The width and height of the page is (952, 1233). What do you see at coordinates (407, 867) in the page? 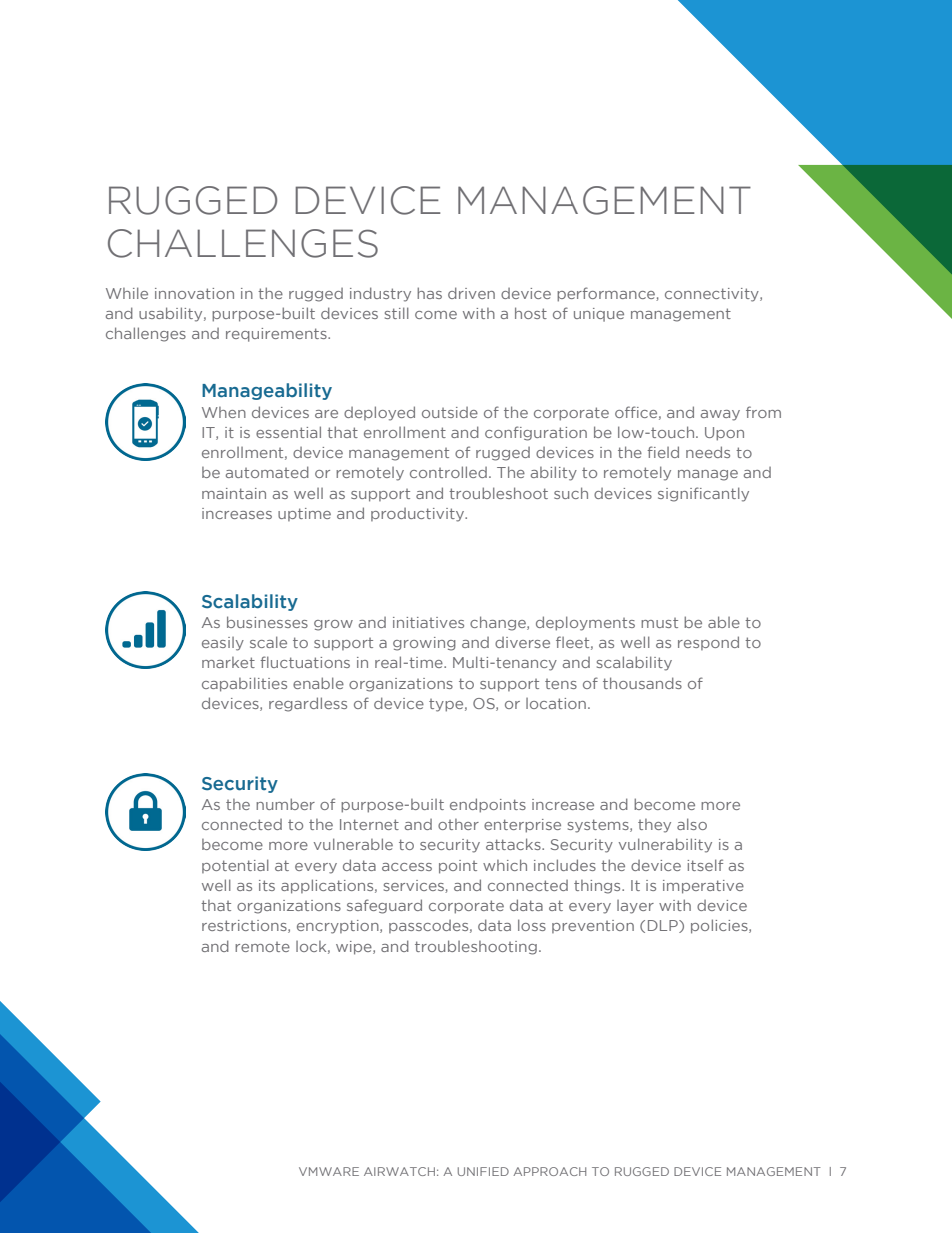
I see `access` at bounding box center [407, 867].
